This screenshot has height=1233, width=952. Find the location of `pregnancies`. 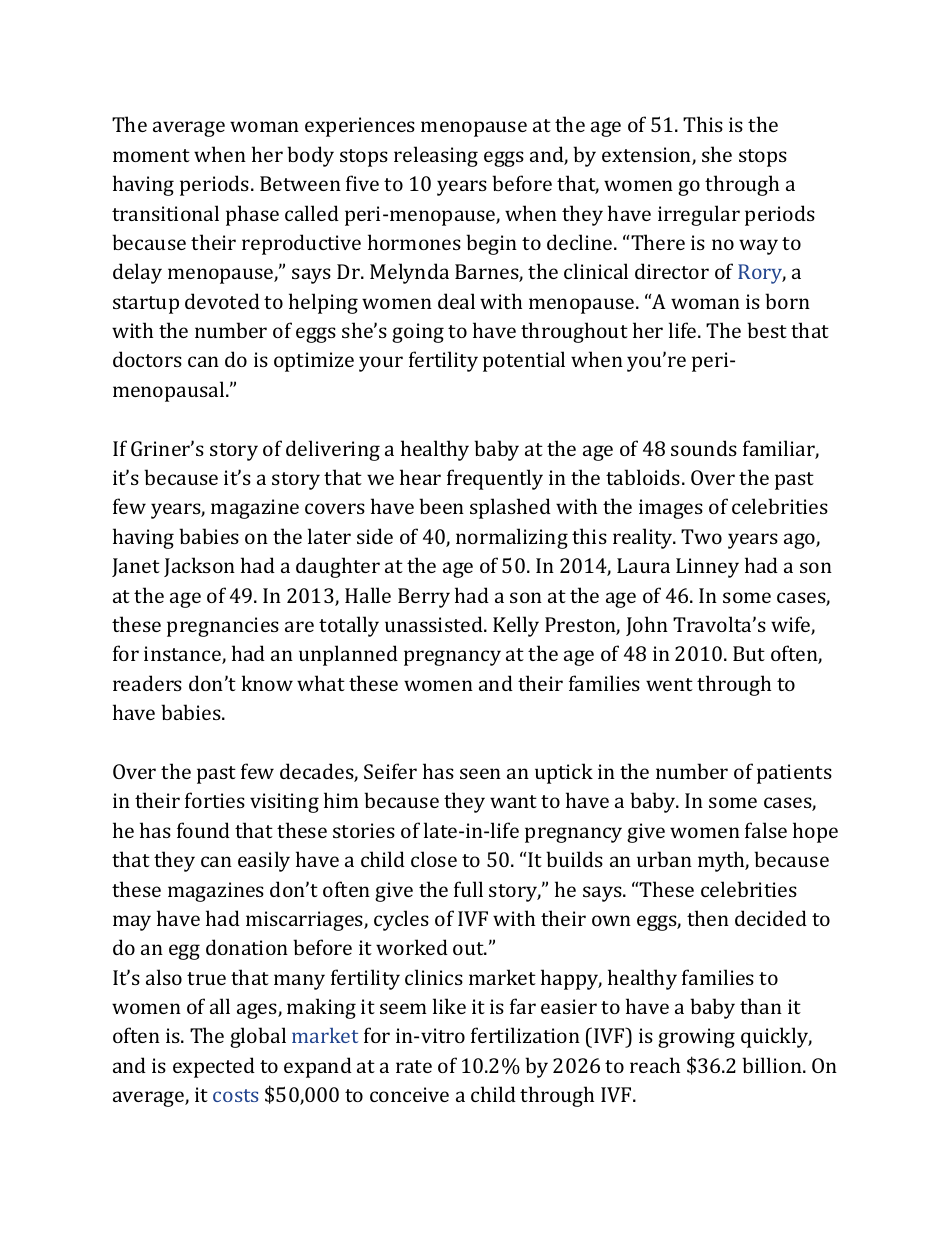

pregnancies is located at coordinates (223, 627).
